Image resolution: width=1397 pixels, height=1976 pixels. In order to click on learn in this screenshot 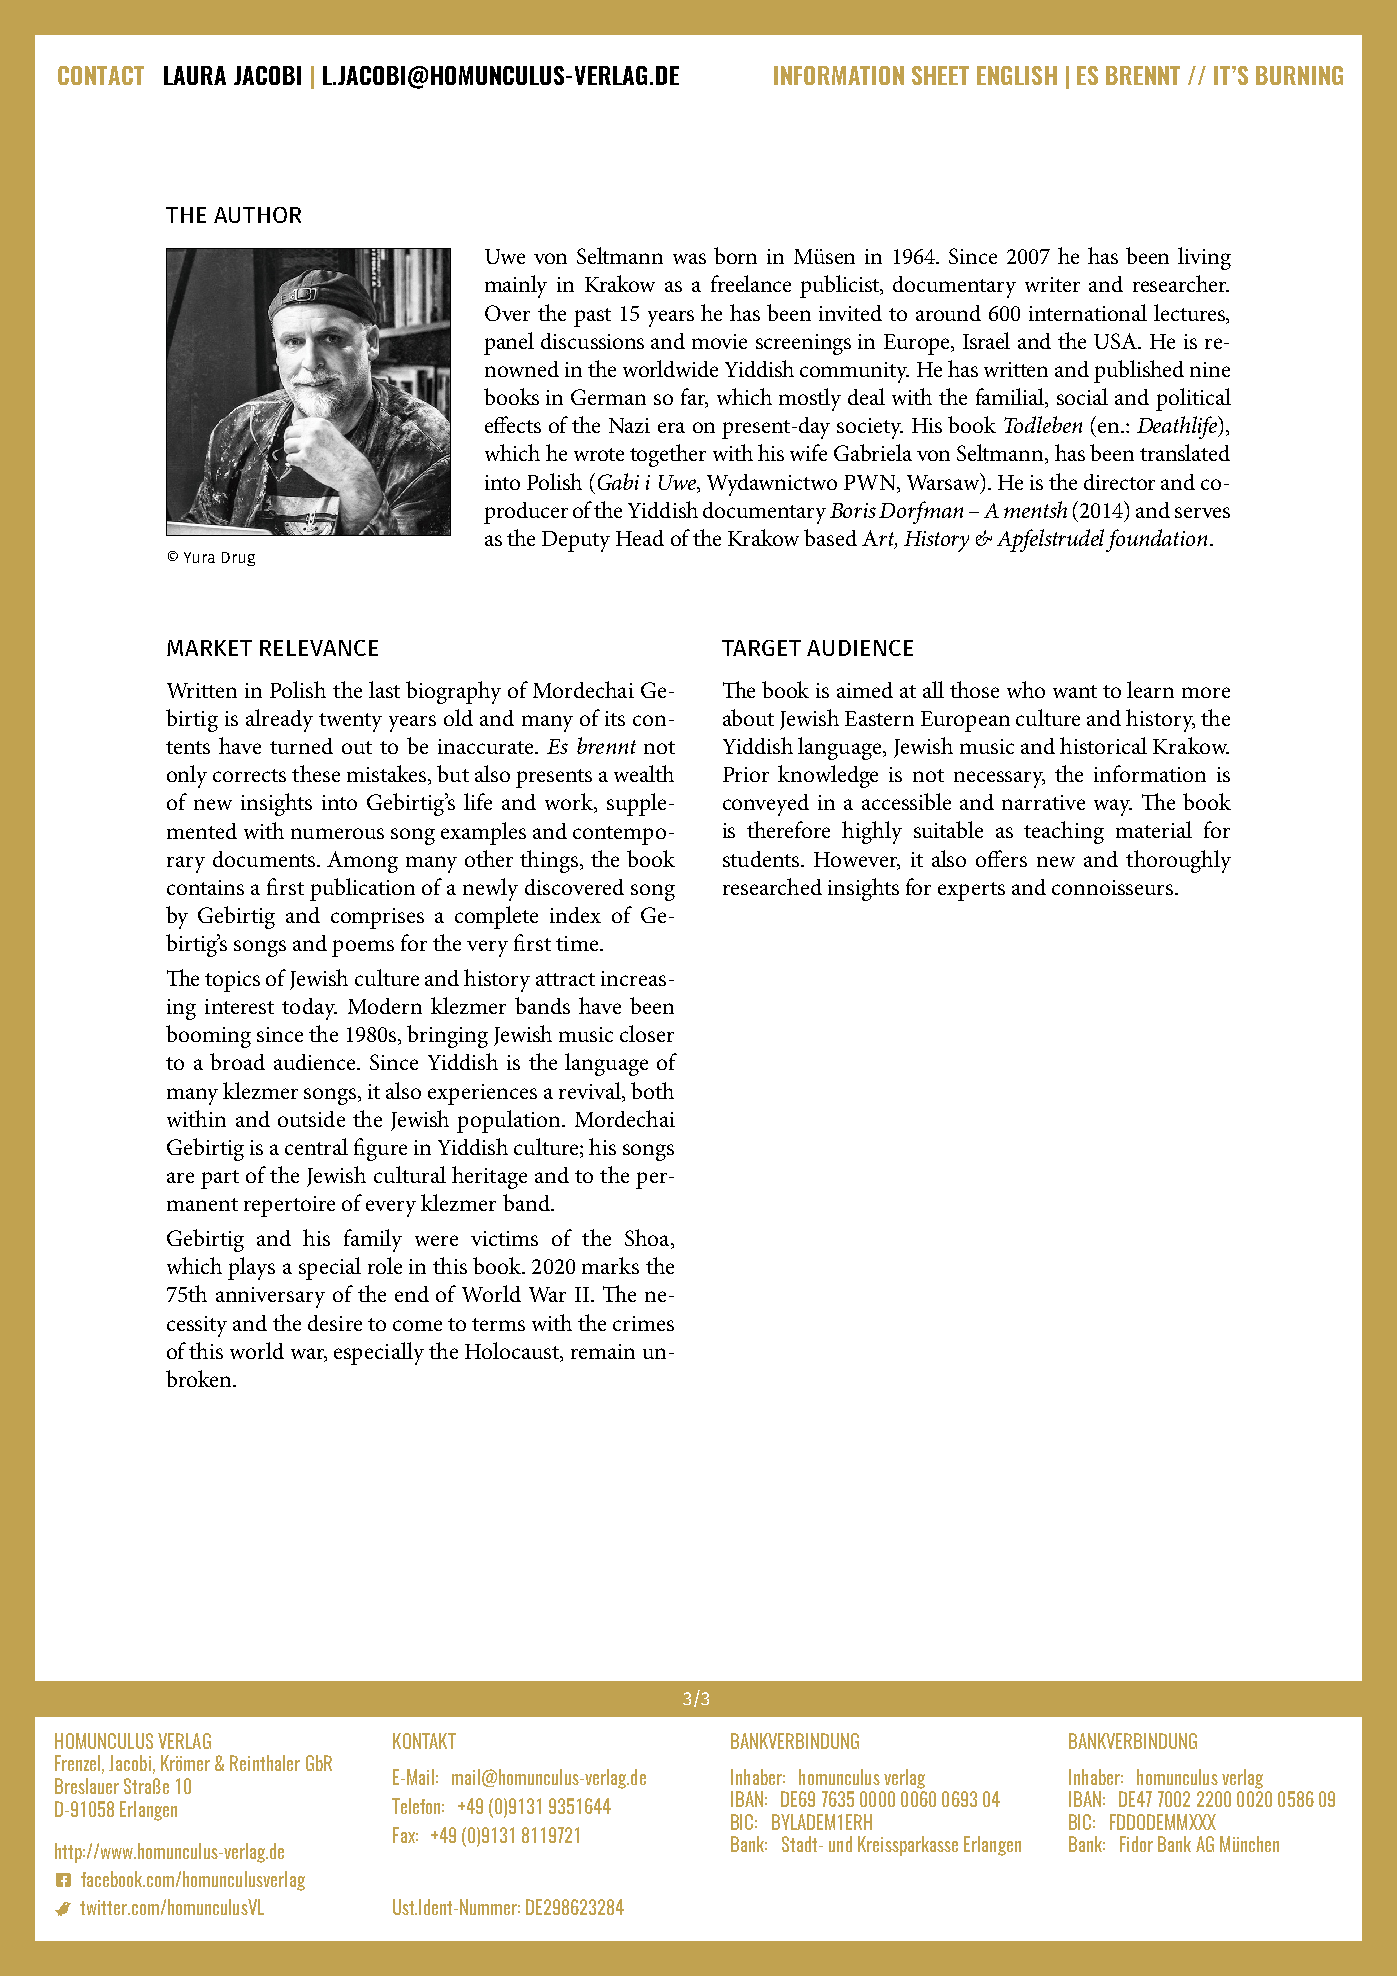, I will do `click(1150, 689)`.
